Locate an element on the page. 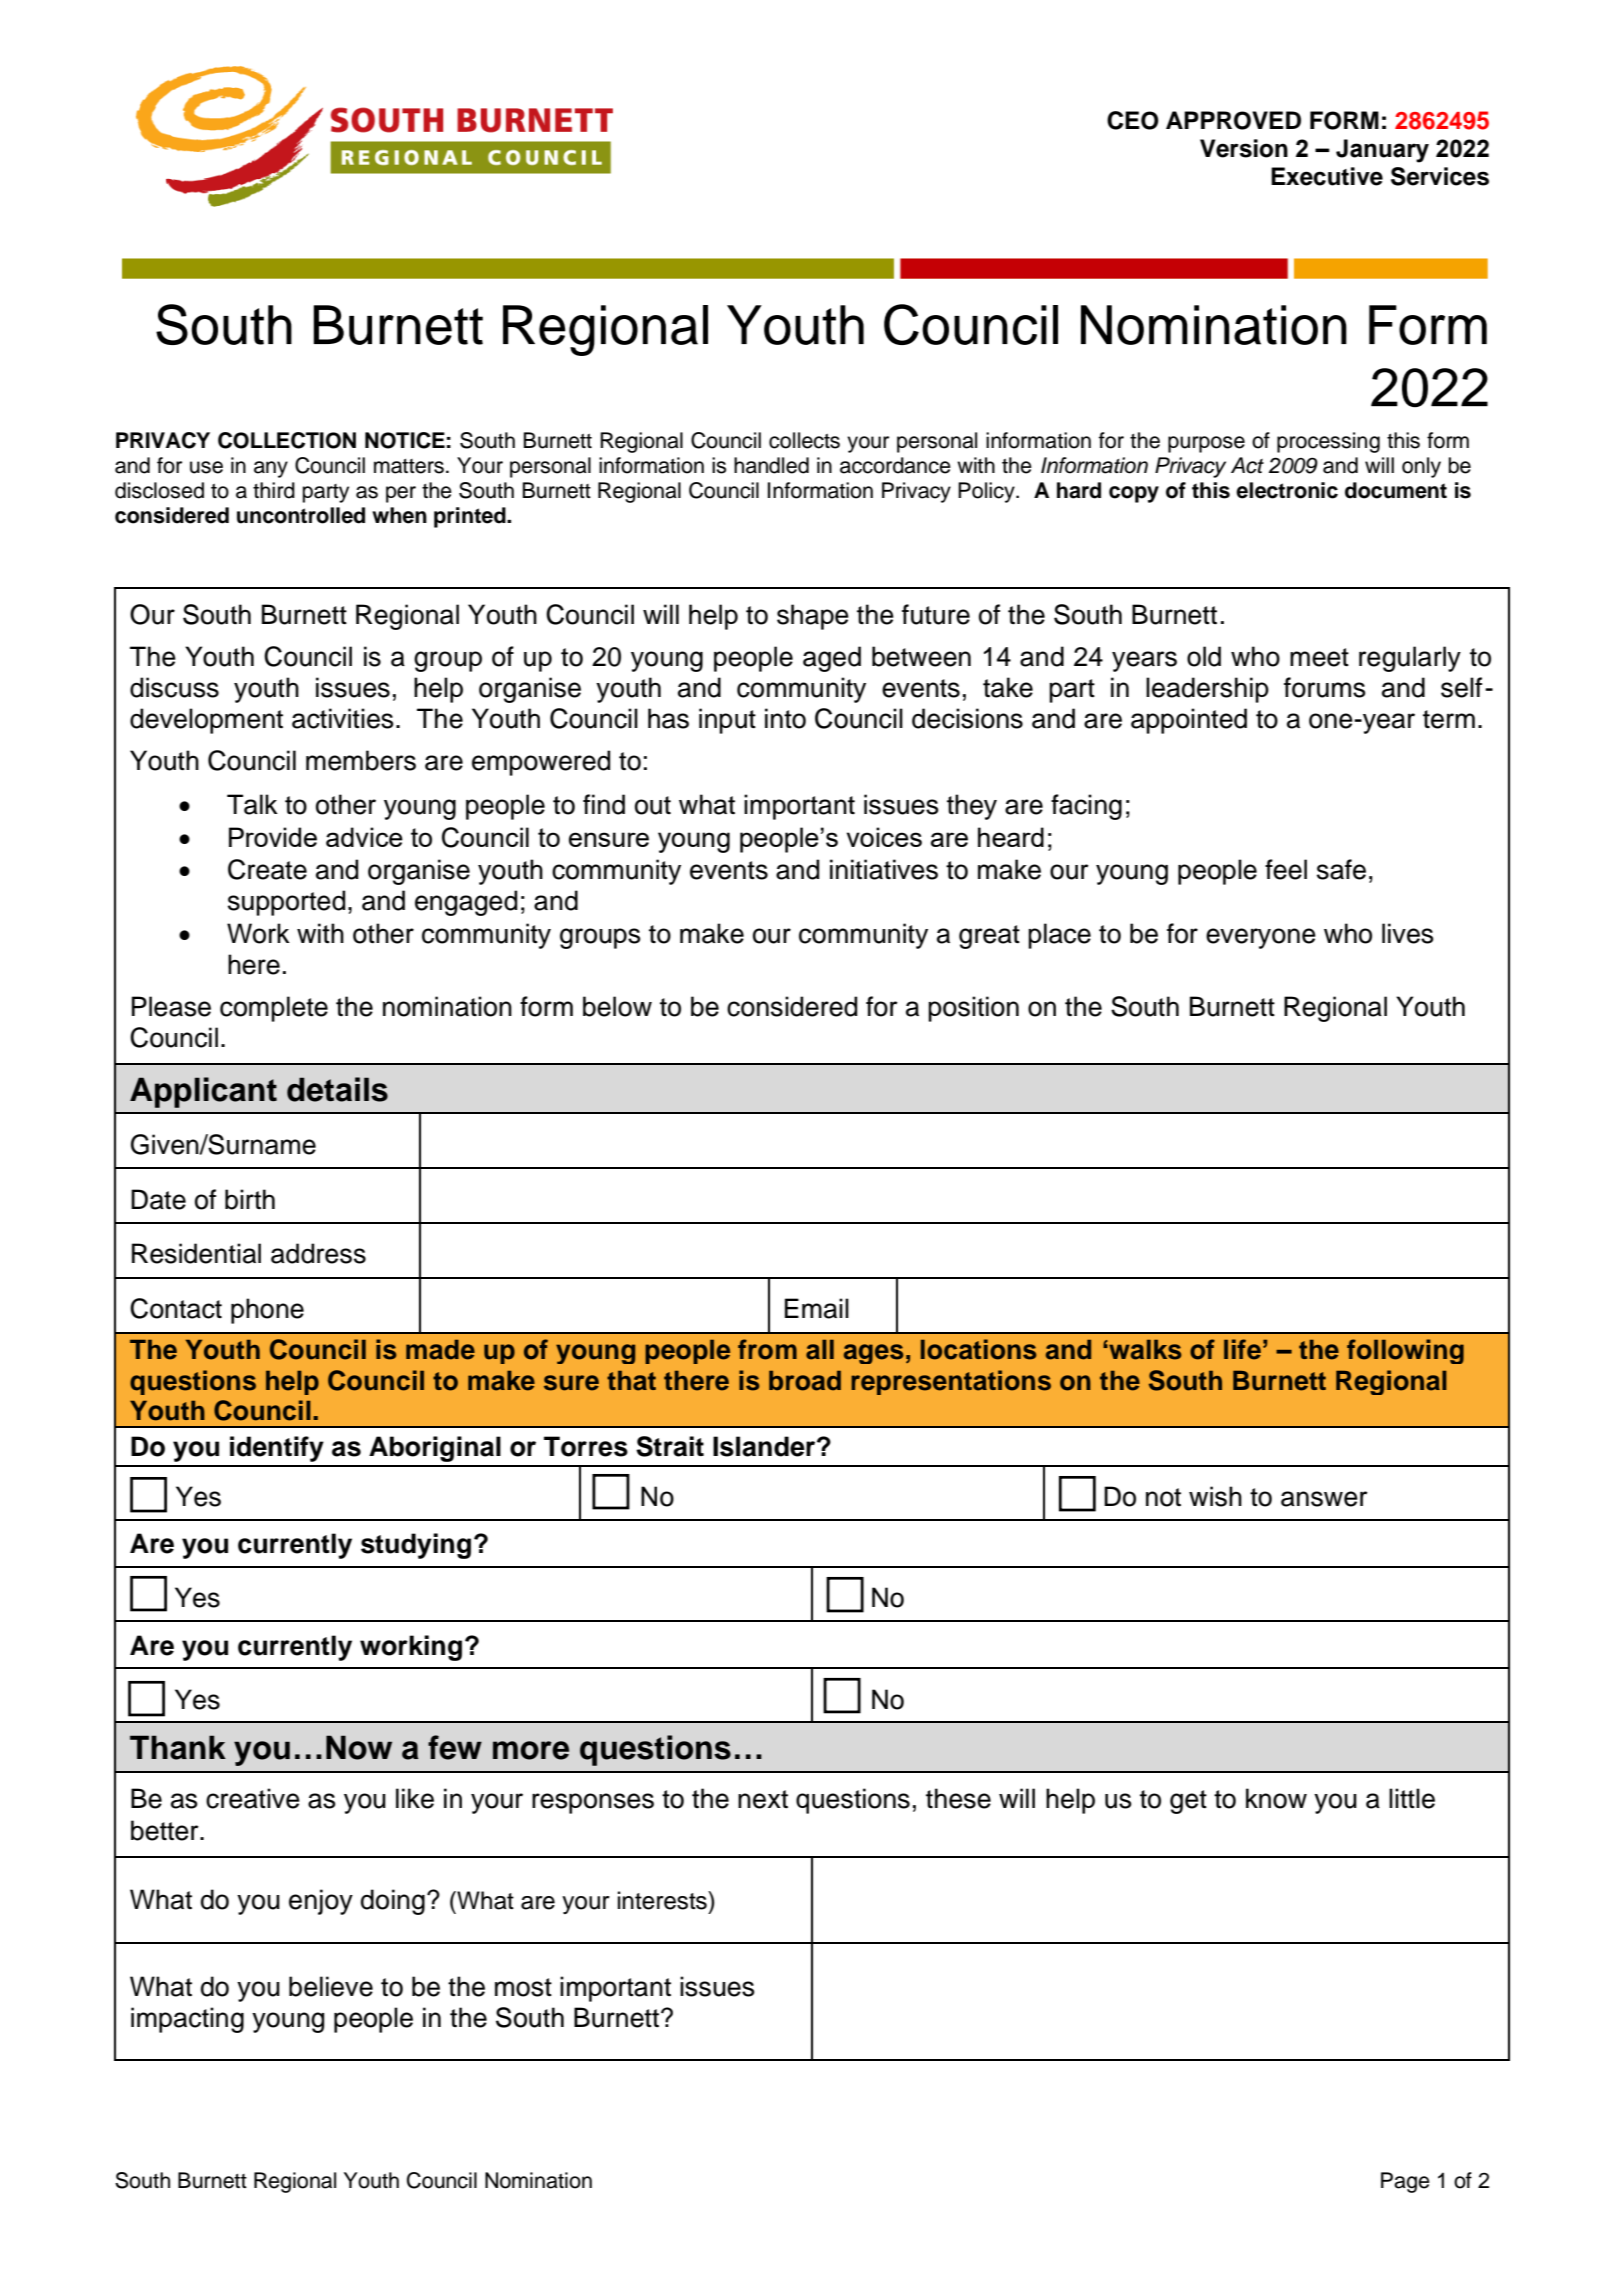  collects is located at coordinates (804, 440).
